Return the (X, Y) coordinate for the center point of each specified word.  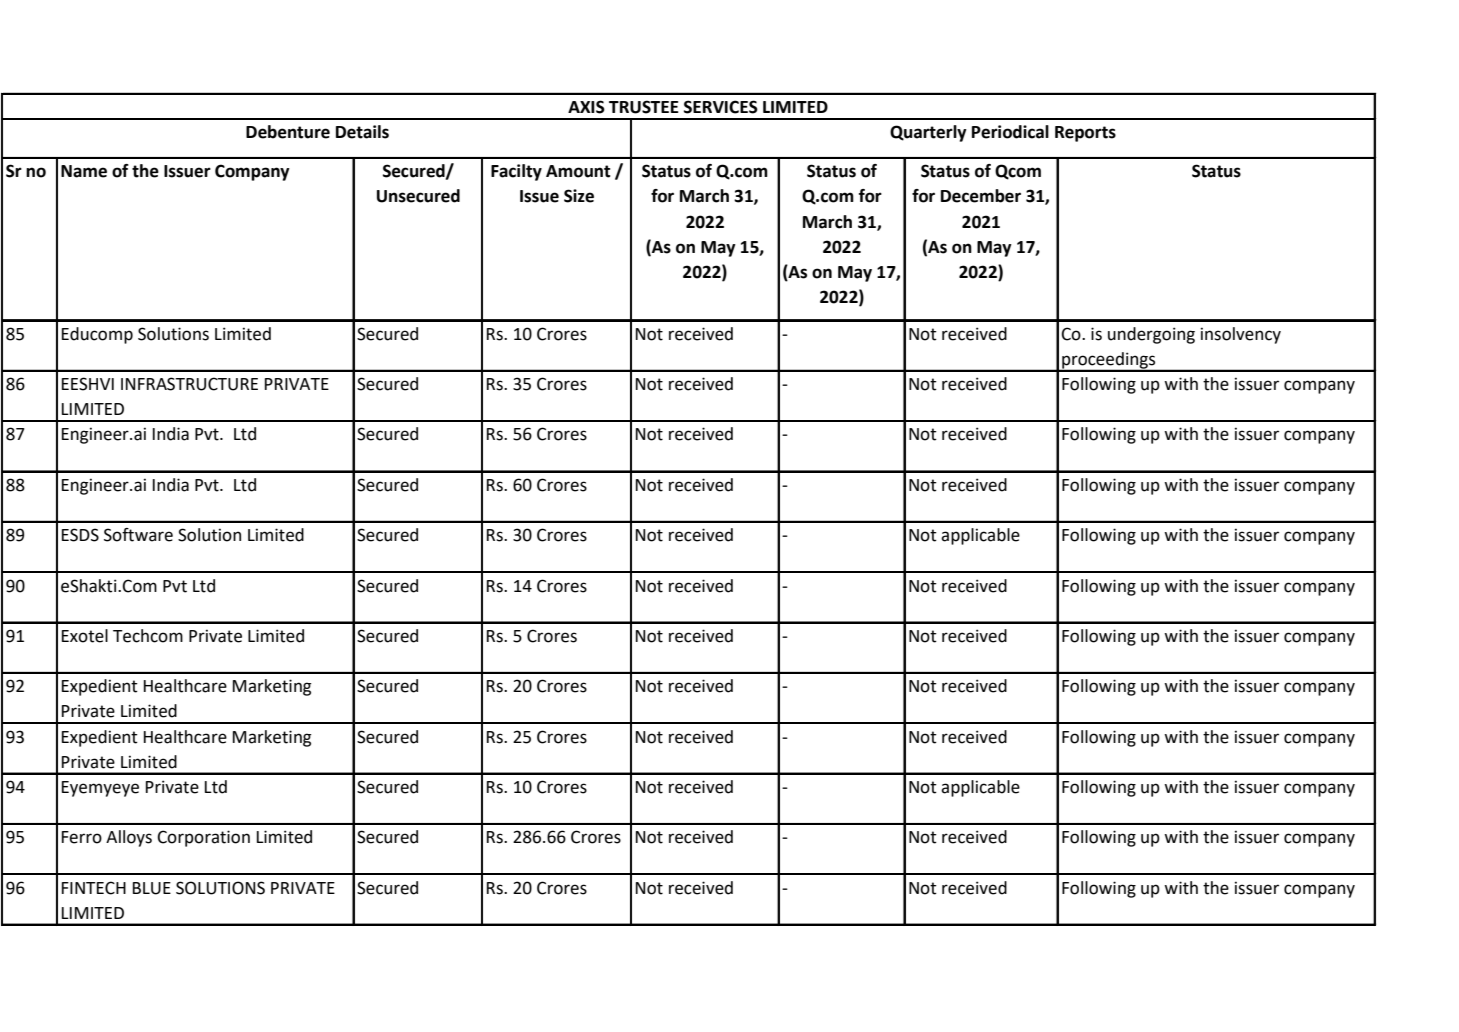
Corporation (203, 838)
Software (138, 535)
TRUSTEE (644, 107)
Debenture (288, 132)
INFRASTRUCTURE (189, 384)
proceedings (1109, 361)
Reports (1085, 134)
